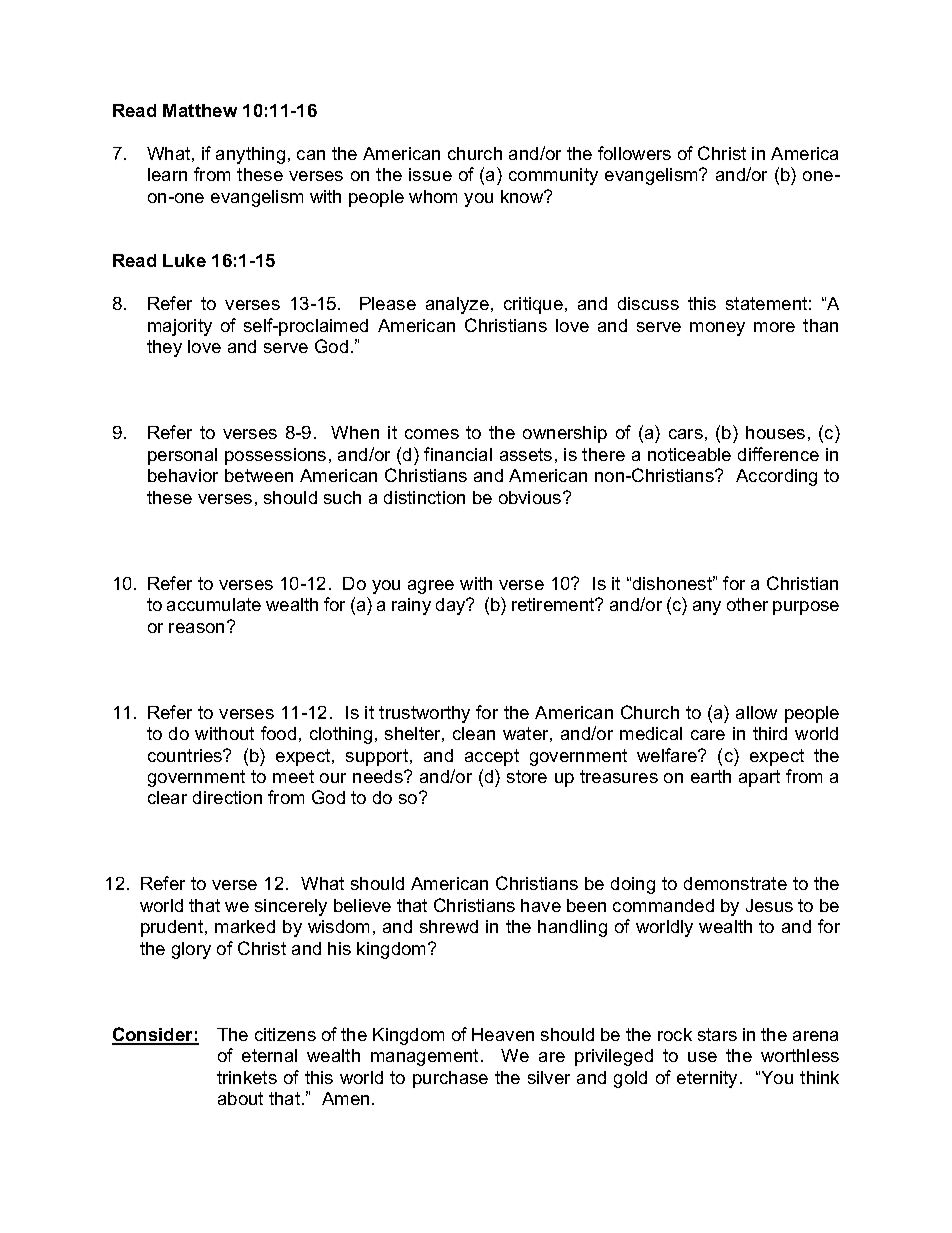 This screenshot has height=1233, width=952. What do you see at coordinates (278, 733) in the screenshot?
I see `food` at bounding box center [278, 733].
